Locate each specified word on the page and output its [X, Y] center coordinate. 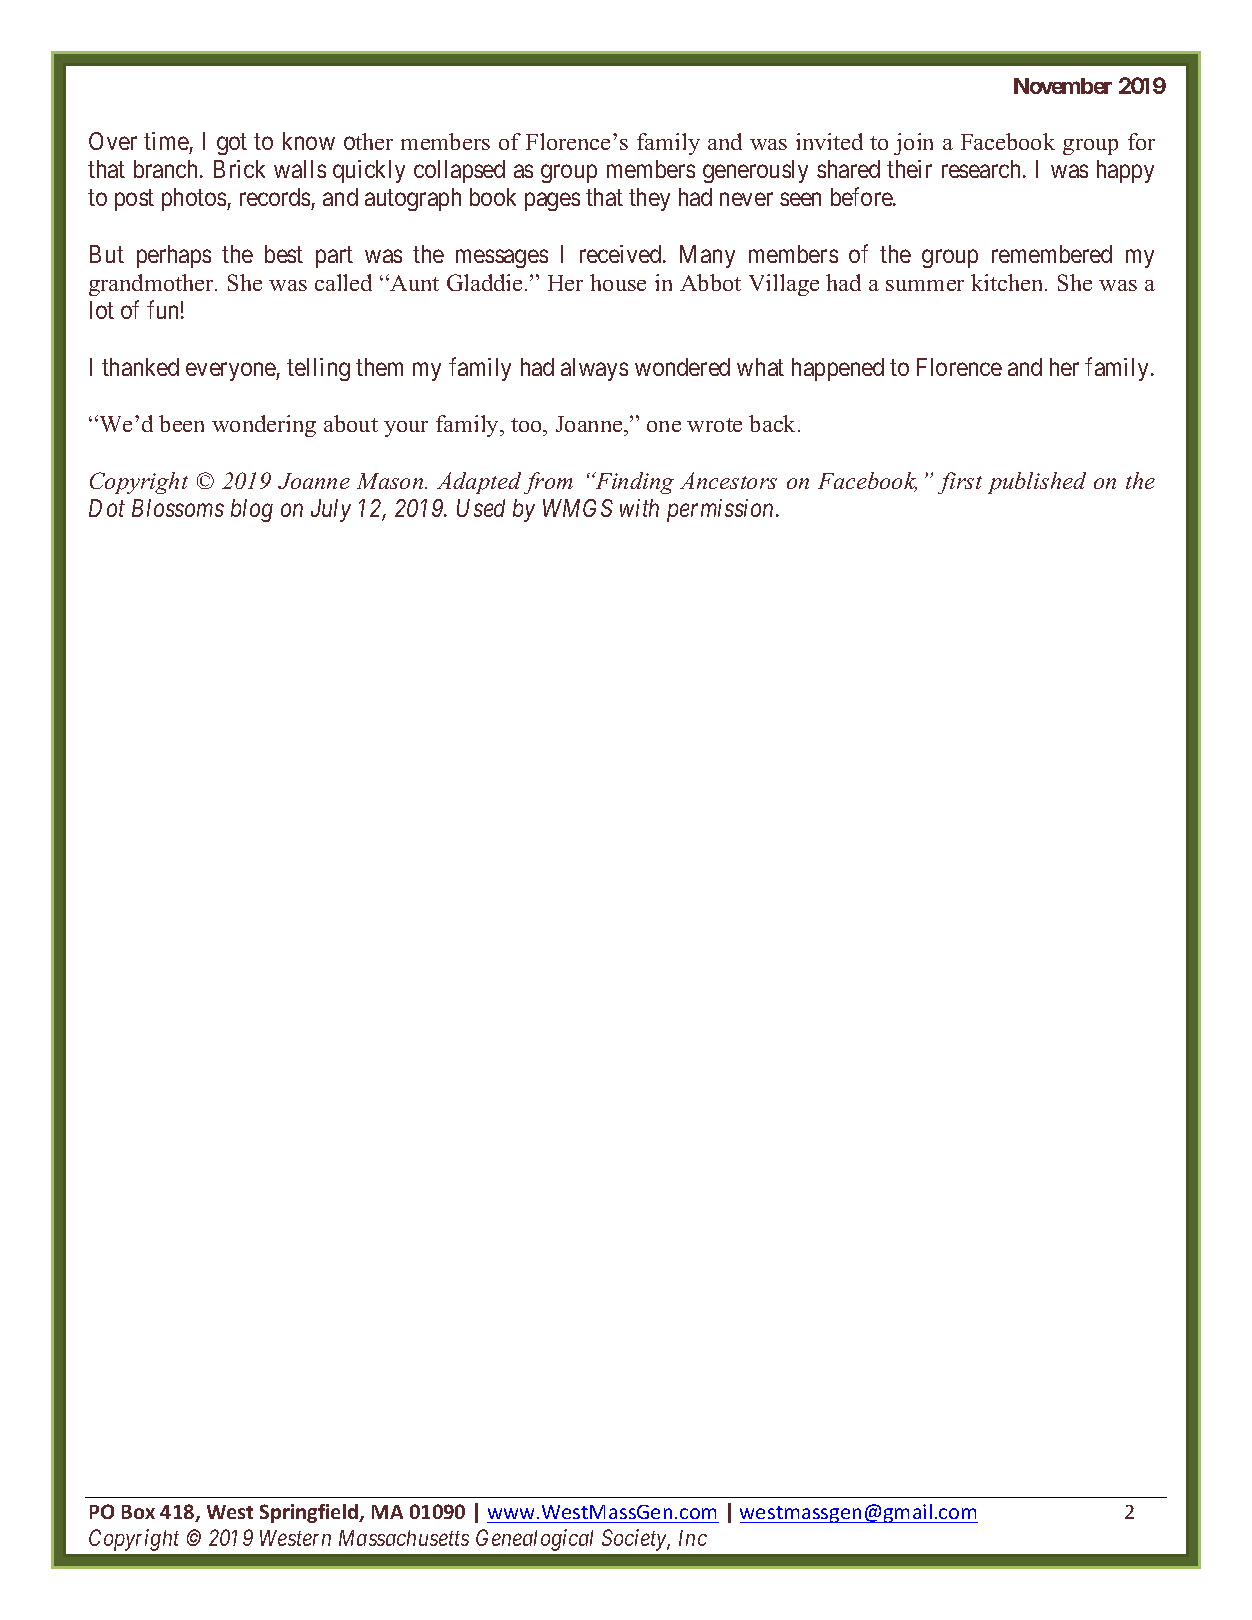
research [983, 169]
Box [138, 1512]
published [1037, 483]
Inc [693, 1538]
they [649, 199]
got [232, 144]
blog [252, 510]
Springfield [310, 1513]
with [639, 508]
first [960, 483]
